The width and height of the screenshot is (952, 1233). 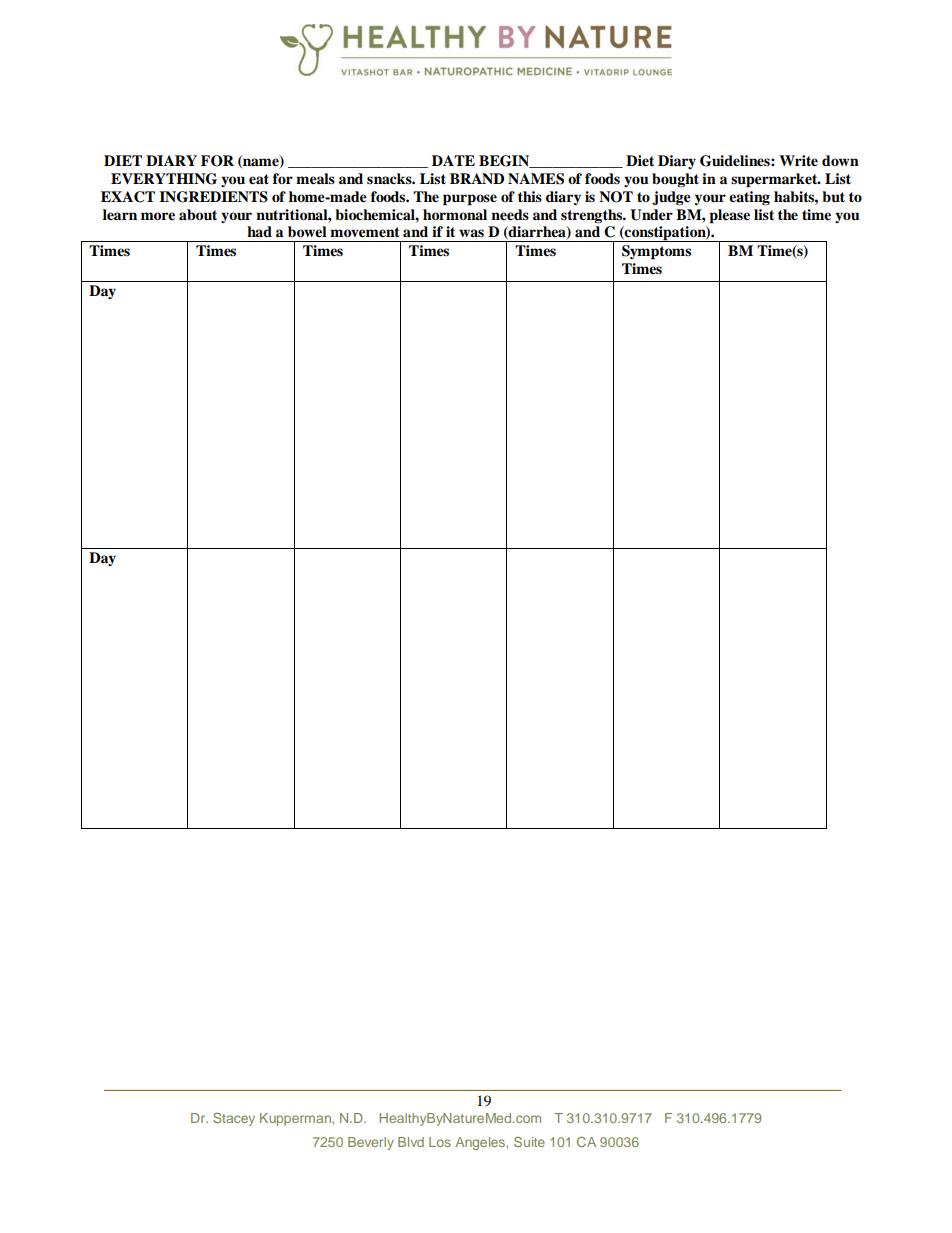 What do you see at coordinates (471, 233) in the screenshot?
I see `was` at bounding box center [471, 233].
